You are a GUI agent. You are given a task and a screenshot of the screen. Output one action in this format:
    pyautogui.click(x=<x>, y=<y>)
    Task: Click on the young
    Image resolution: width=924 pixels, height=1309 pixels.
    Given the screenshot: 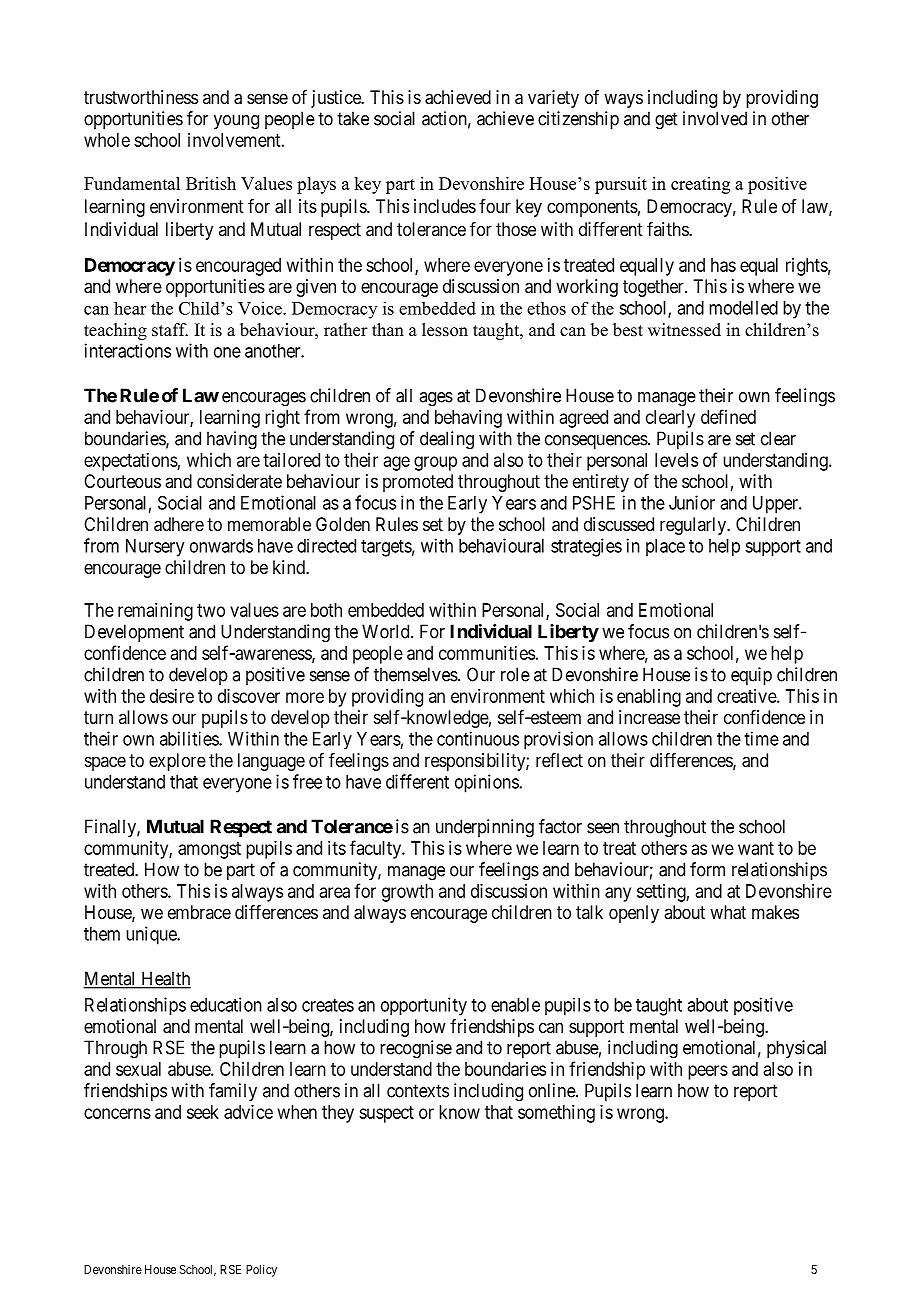 What is the action you would take?
    pyautogui.click(x=236, y=122)
